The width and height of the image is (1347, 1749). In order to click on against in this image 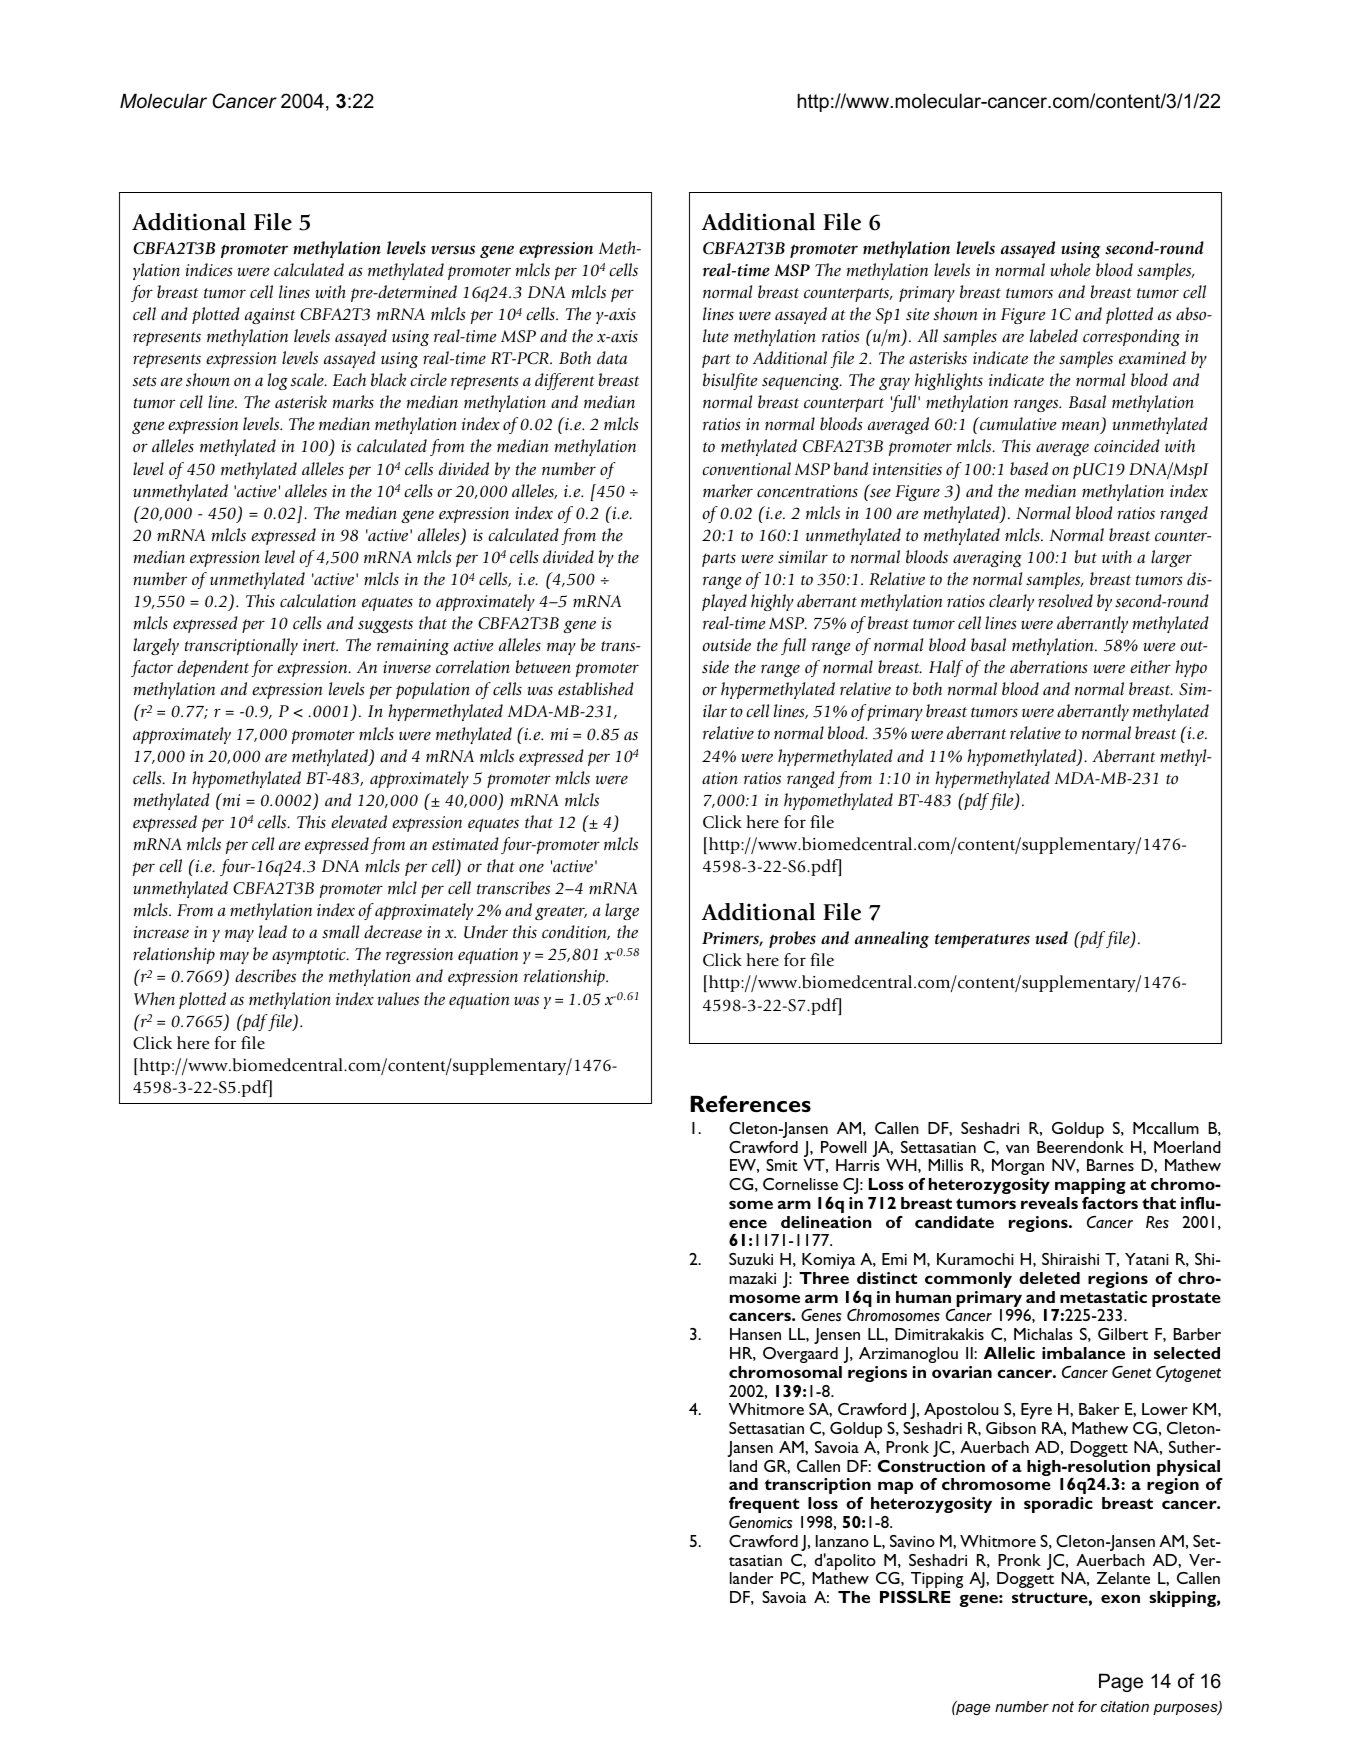, I will do `click(270, 316)`.
